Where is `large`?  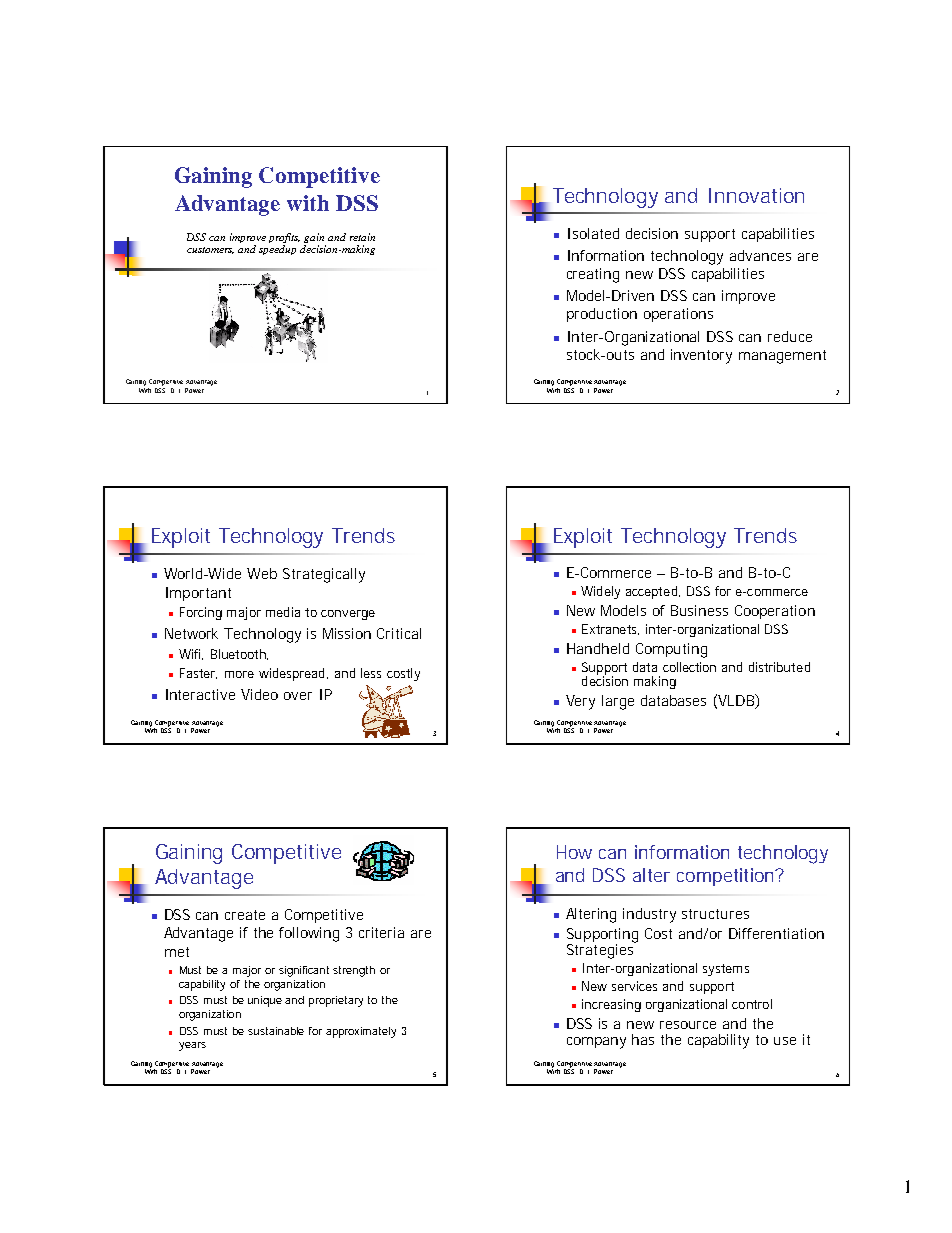 large is located at coordinates (618, 702).
